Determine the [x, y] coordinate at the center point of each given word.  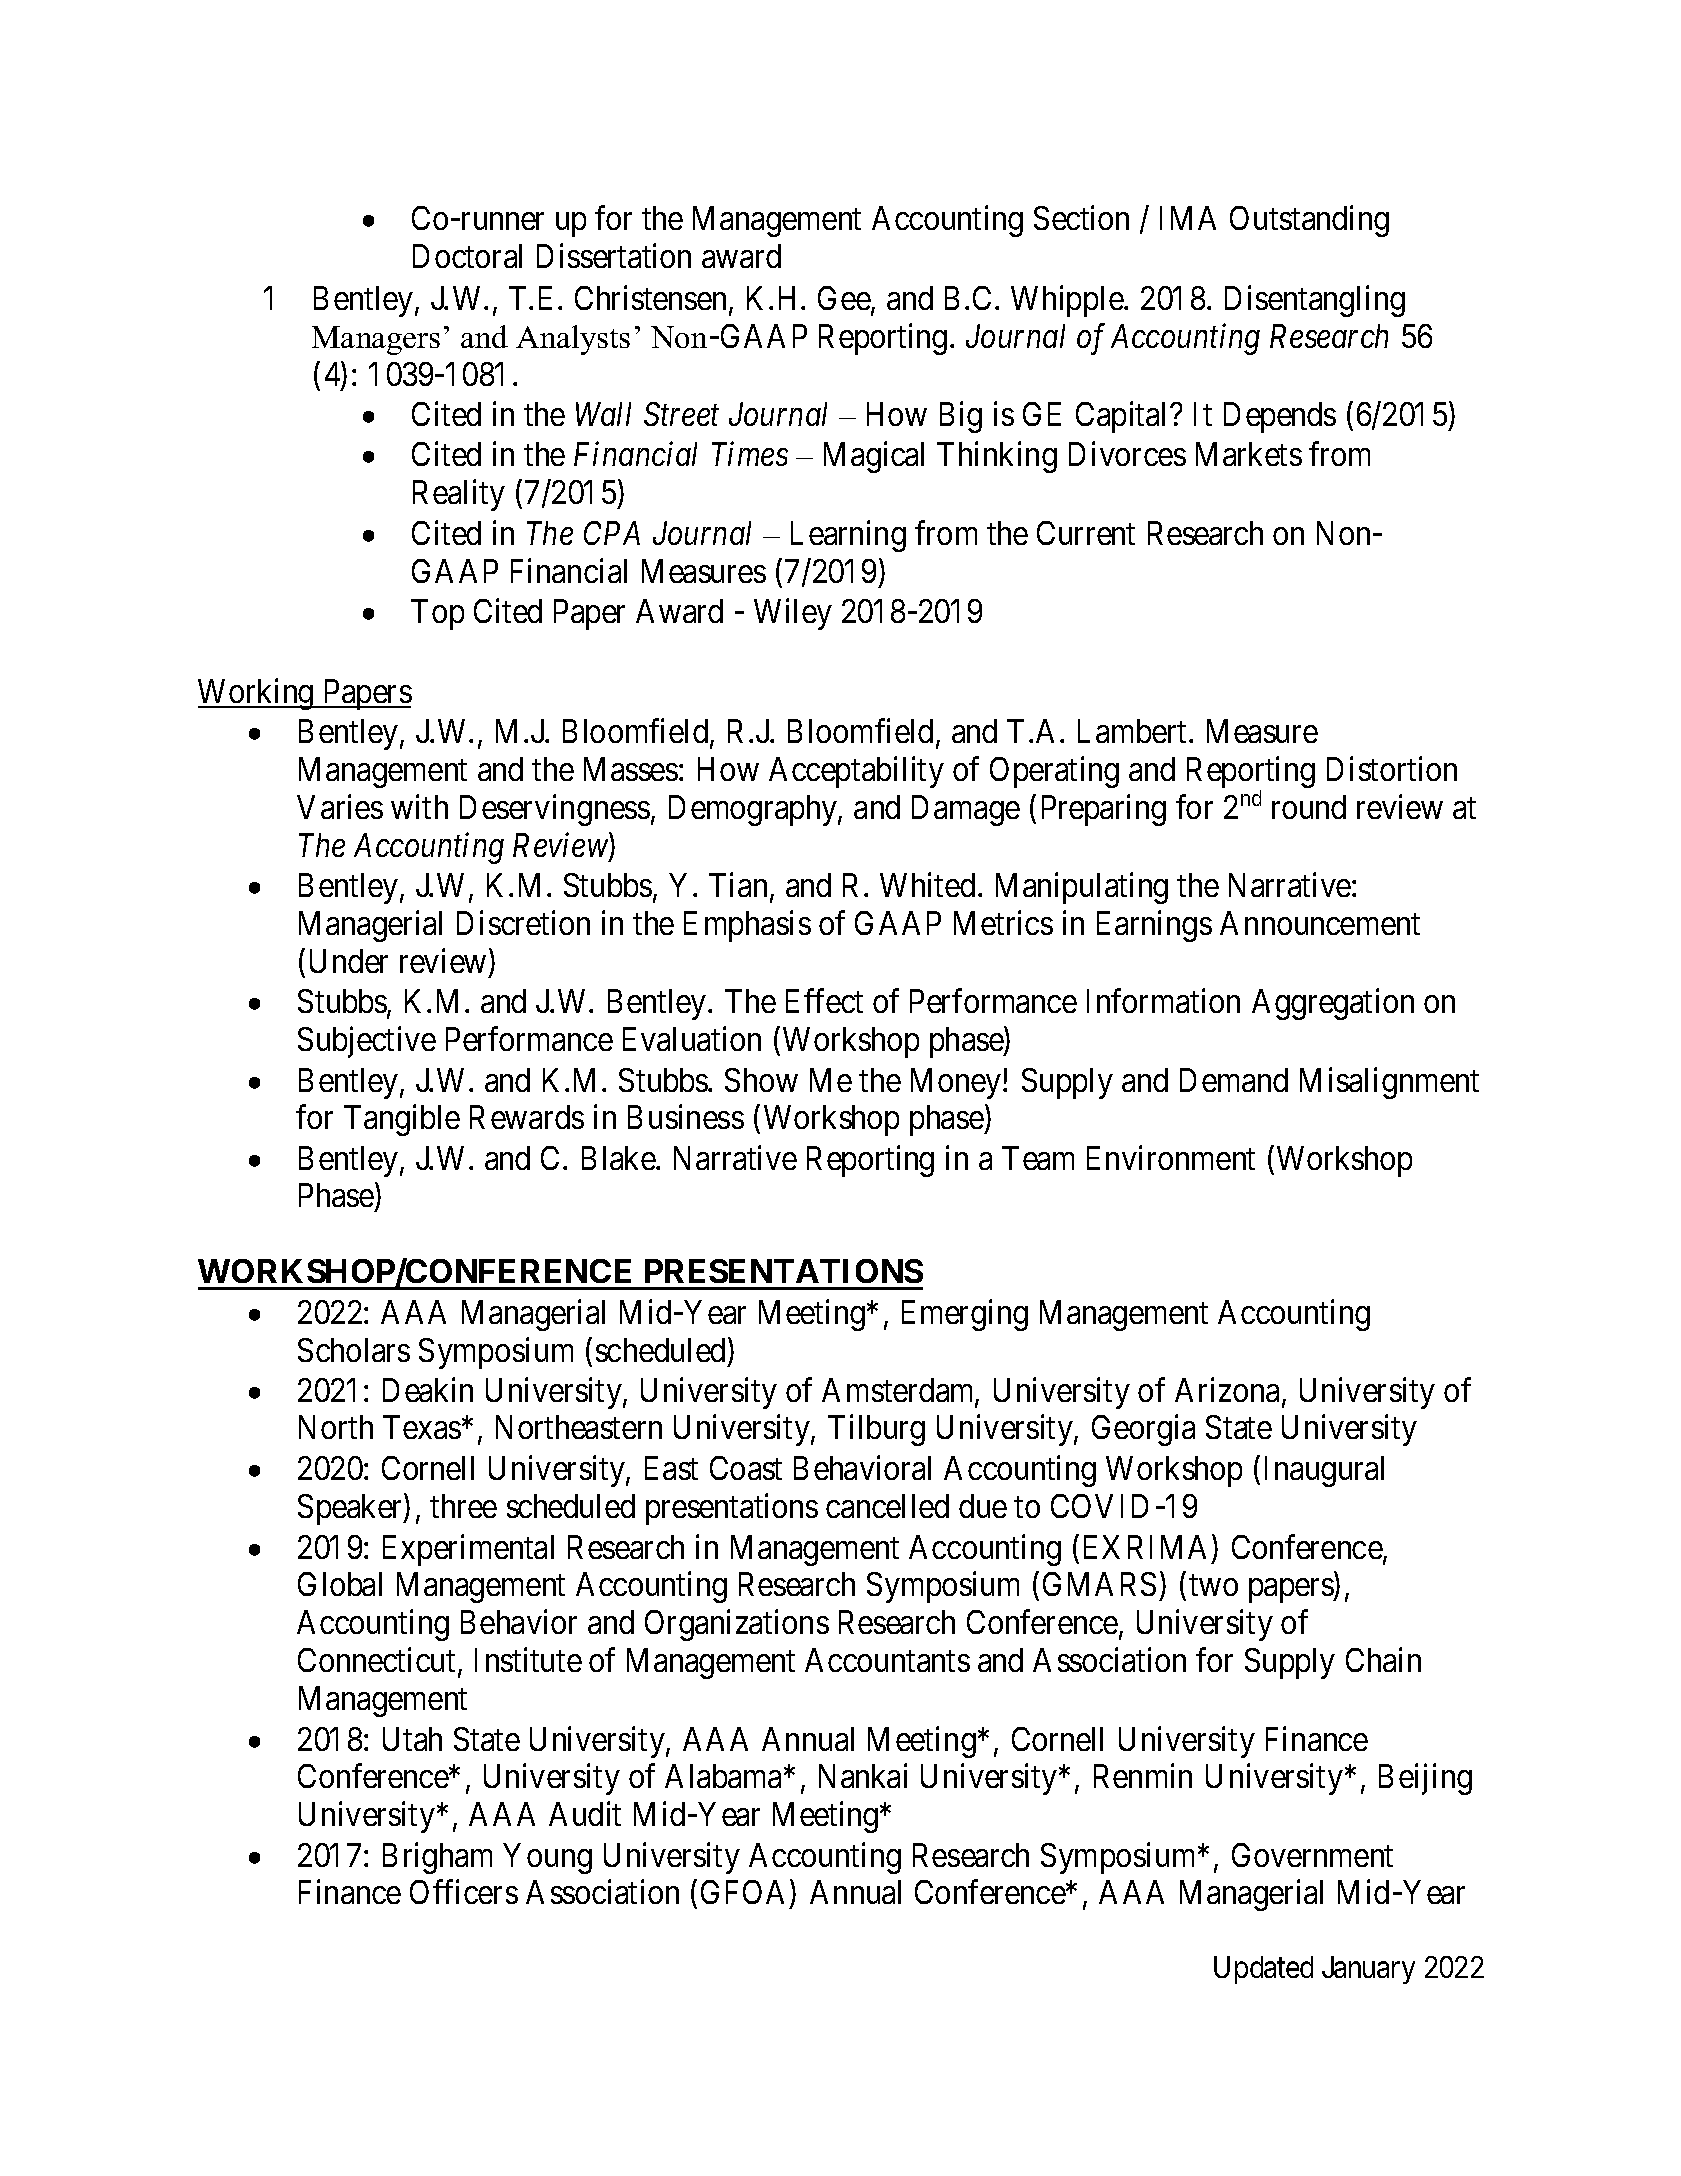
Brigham [437, 1858]
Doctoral [467, 256]
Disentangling [1315, 301]
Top [437, 614]
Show [761, 1080]
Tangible [402, 1120]
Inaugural [1324, 1471]
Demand [1234, 1080]
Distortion [1392, 769]
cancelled [887, 1506]
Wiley [793, 614]
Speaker [351, 1509]
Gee [845, 300]
